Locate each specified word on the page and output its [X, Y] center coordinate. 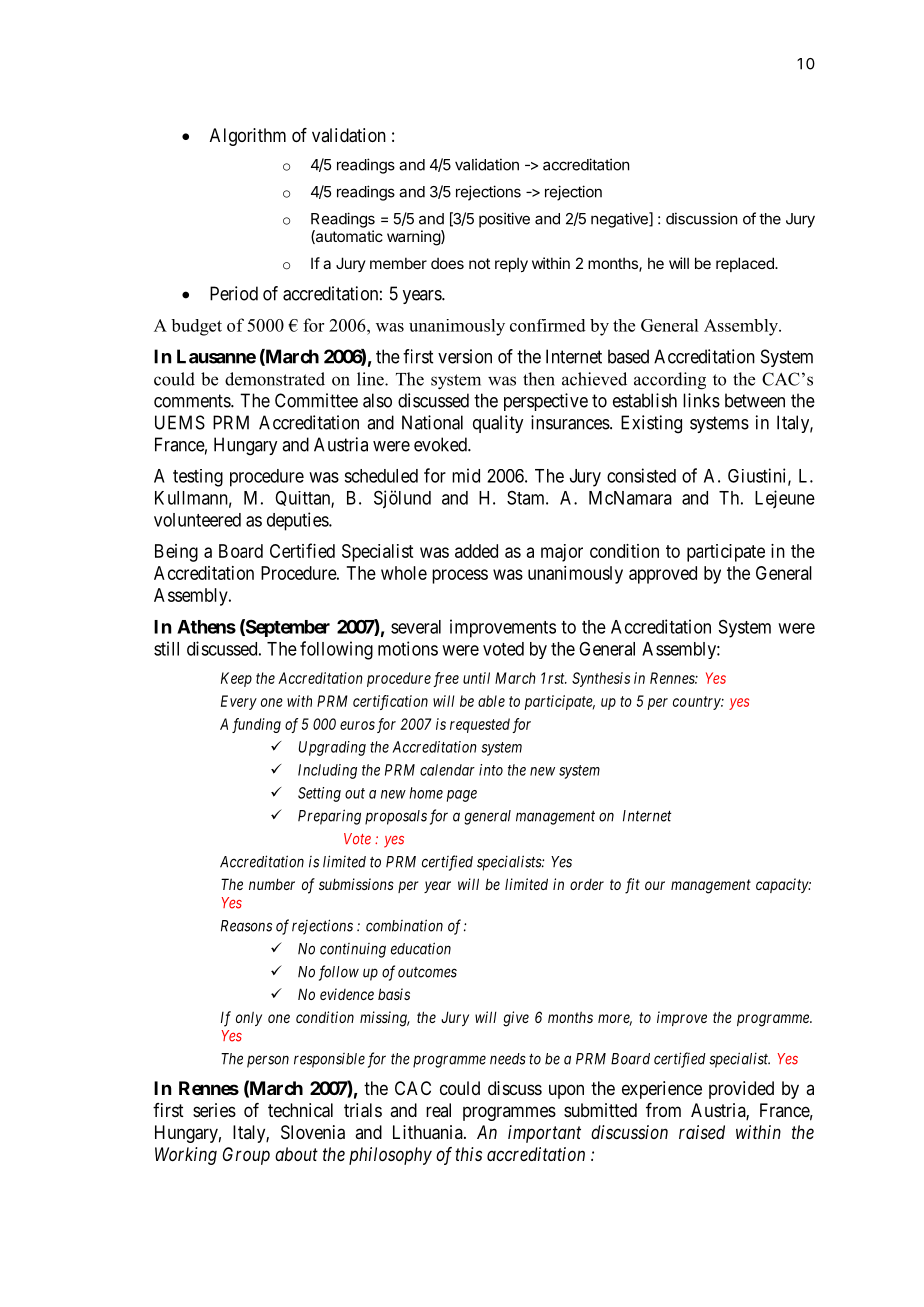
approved [663, 575]
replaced [746, 264]
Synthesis [601, 679]
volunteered [197, 520]
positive [504, 220]
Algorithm [248, 137]
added [476, 551]
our [655, 885]
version [465, 356]
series [214, 1110]
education [421, 948]
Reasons [246, 926]
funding [256, 725]
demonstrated [275, 379]
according [670, 381]
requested [480, 725]
